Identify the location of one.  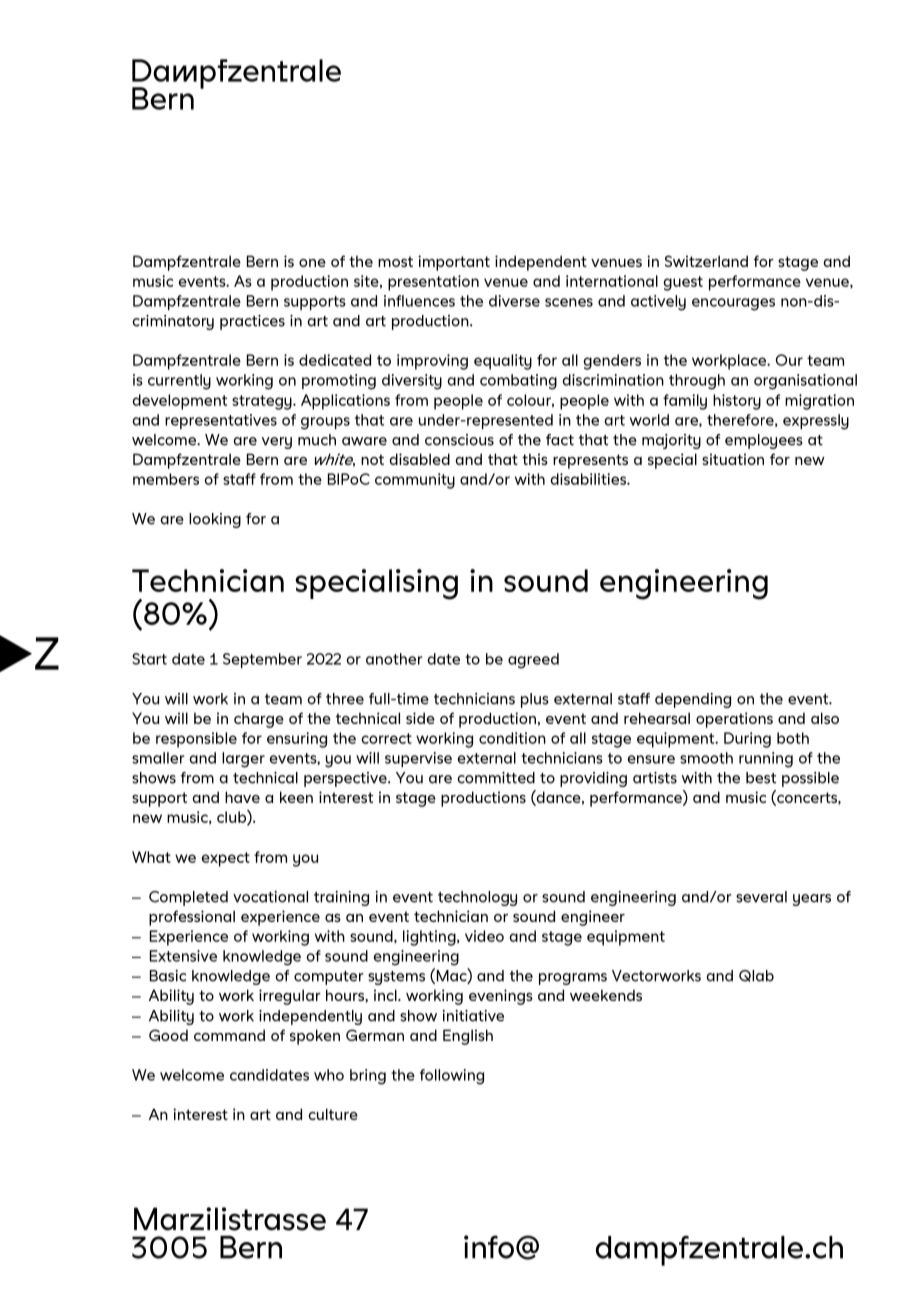
(312, 263).
